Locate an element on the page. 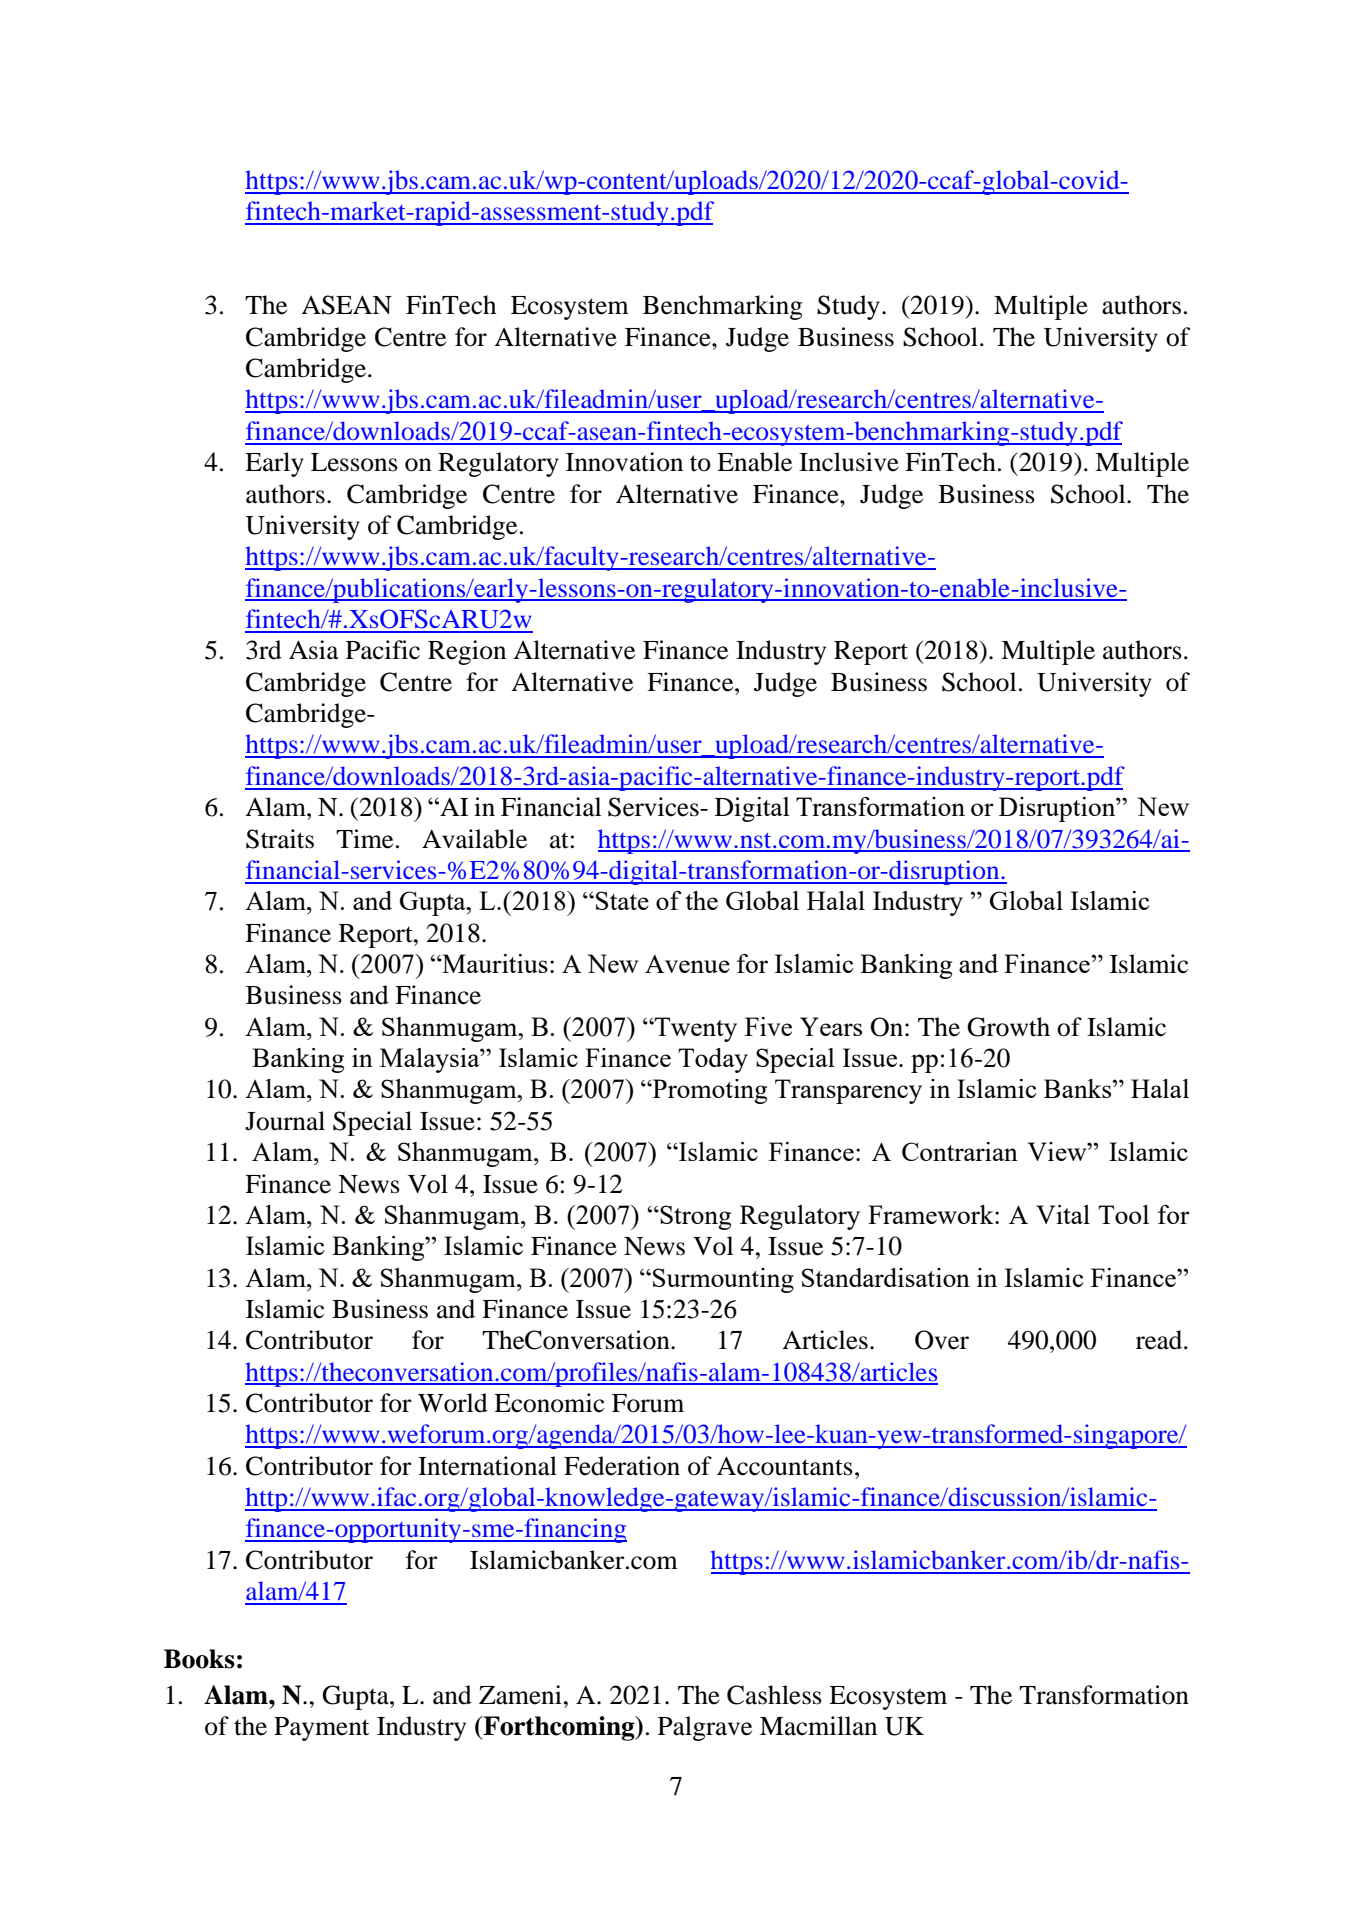 The height and width of the page is (1913, 1353). Time is located at coordinates (364, 839).
